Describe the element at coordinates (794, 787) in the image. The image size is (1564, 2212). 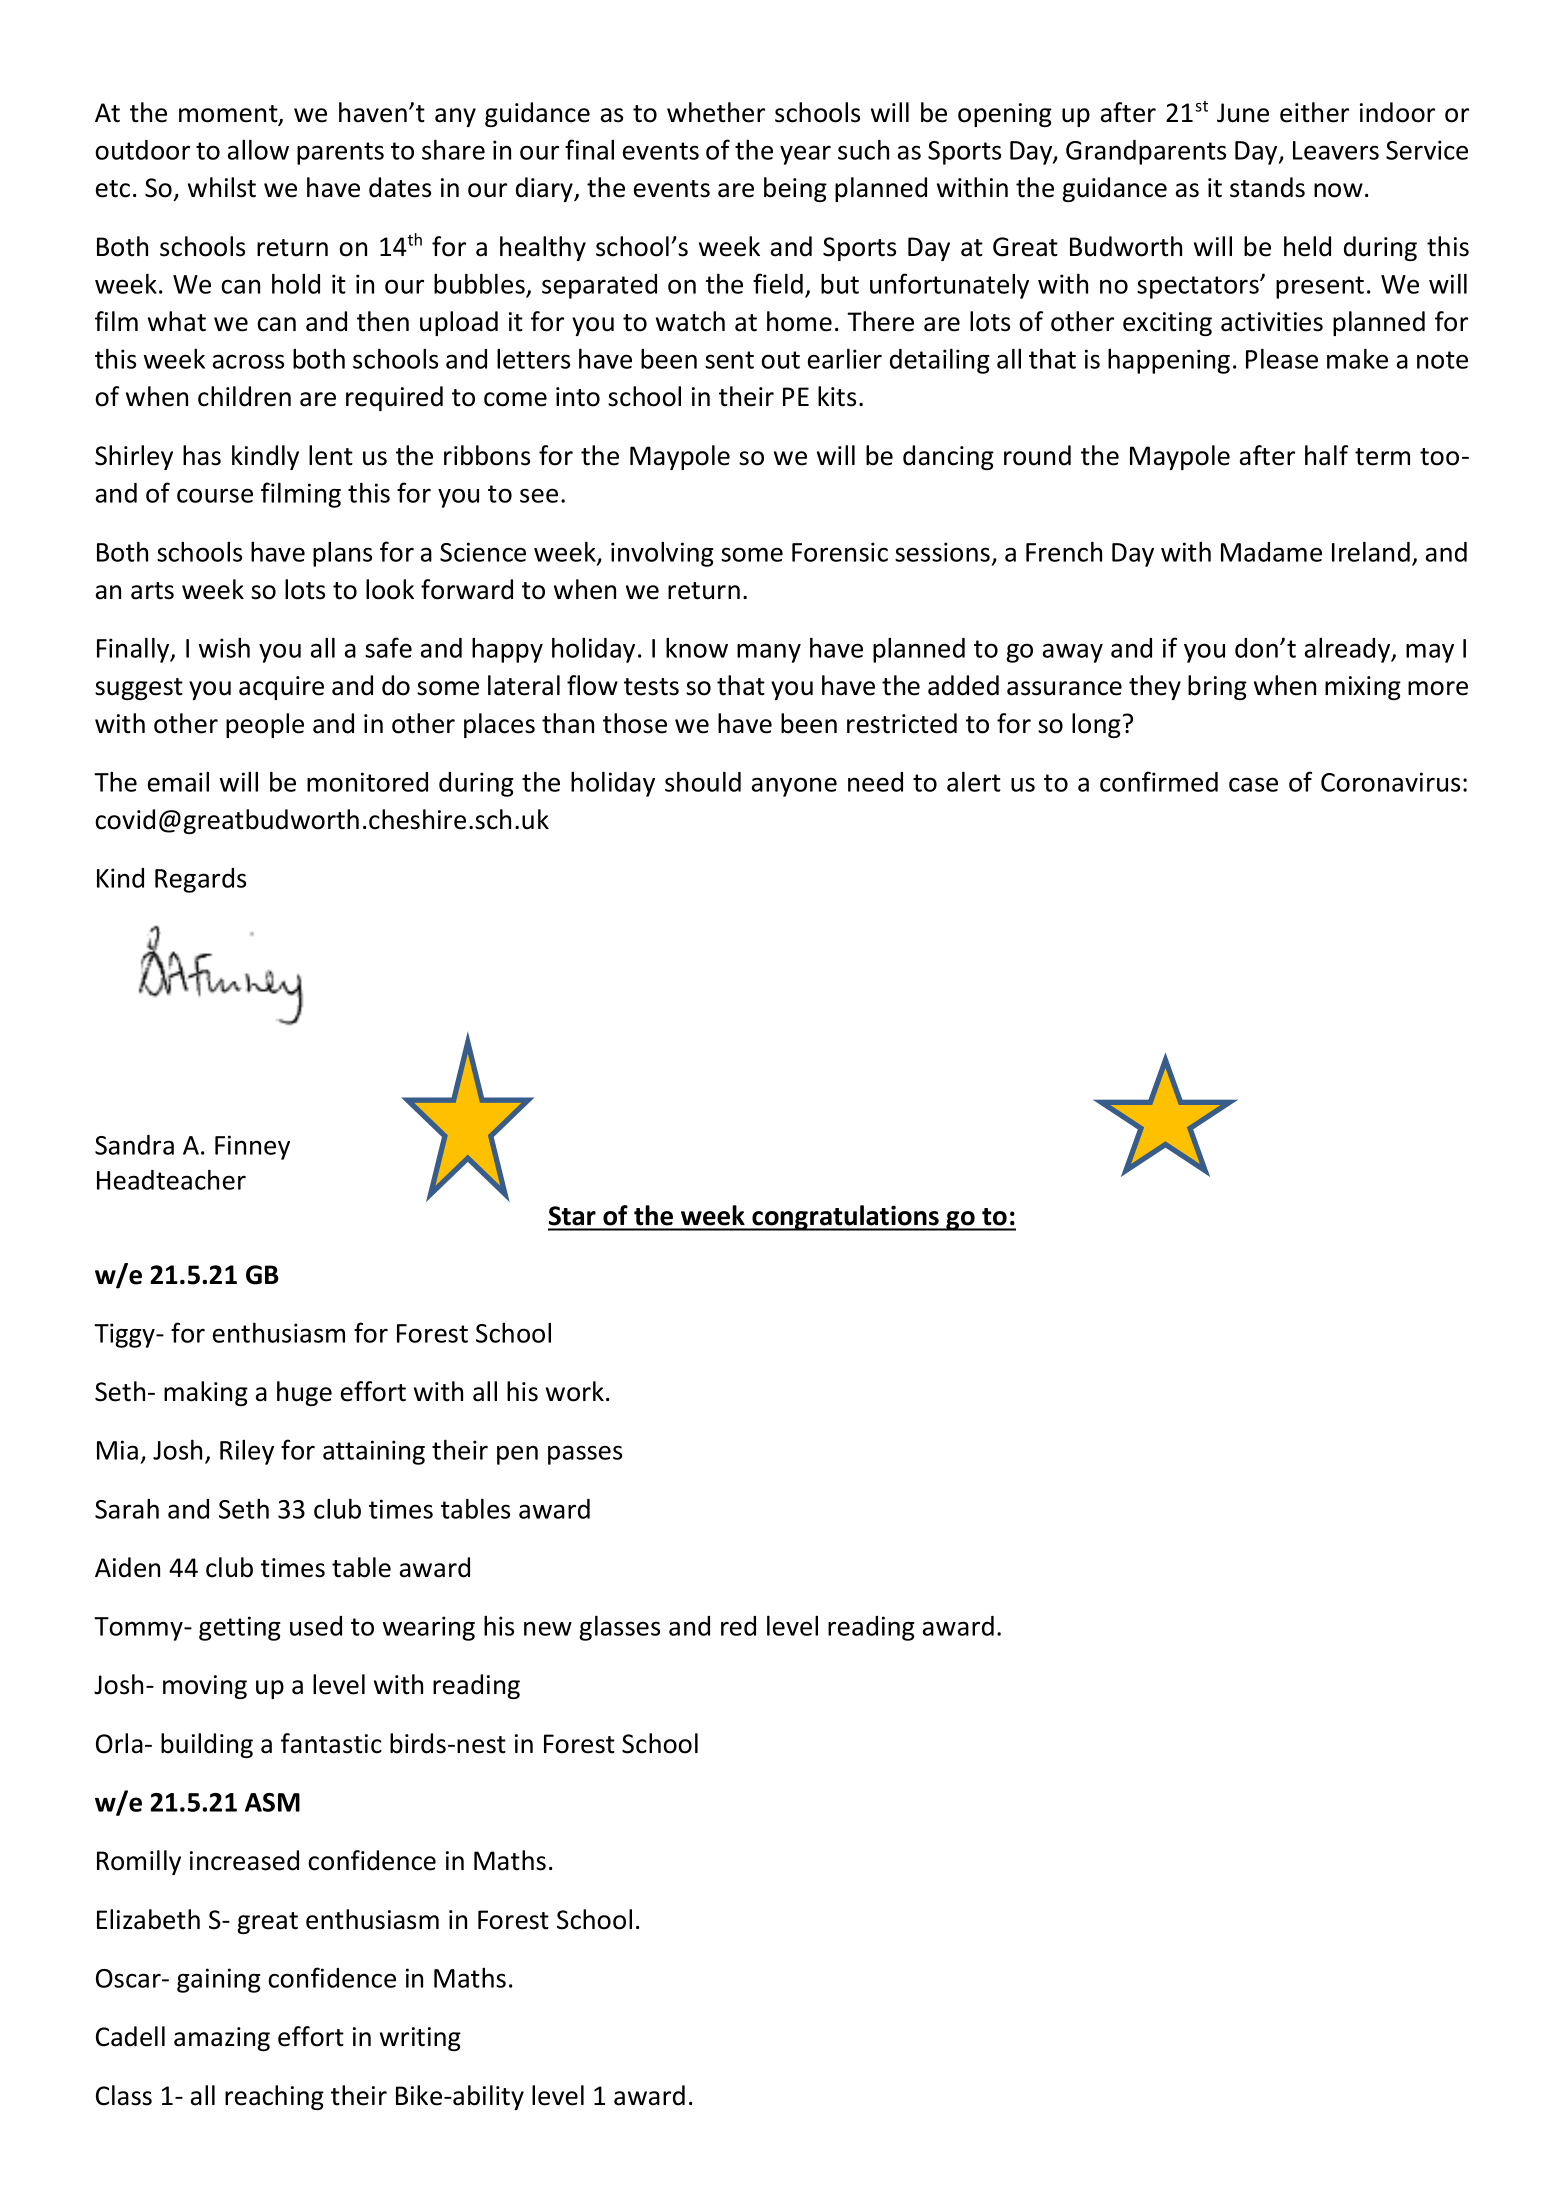
I see `anyone` at that location.
